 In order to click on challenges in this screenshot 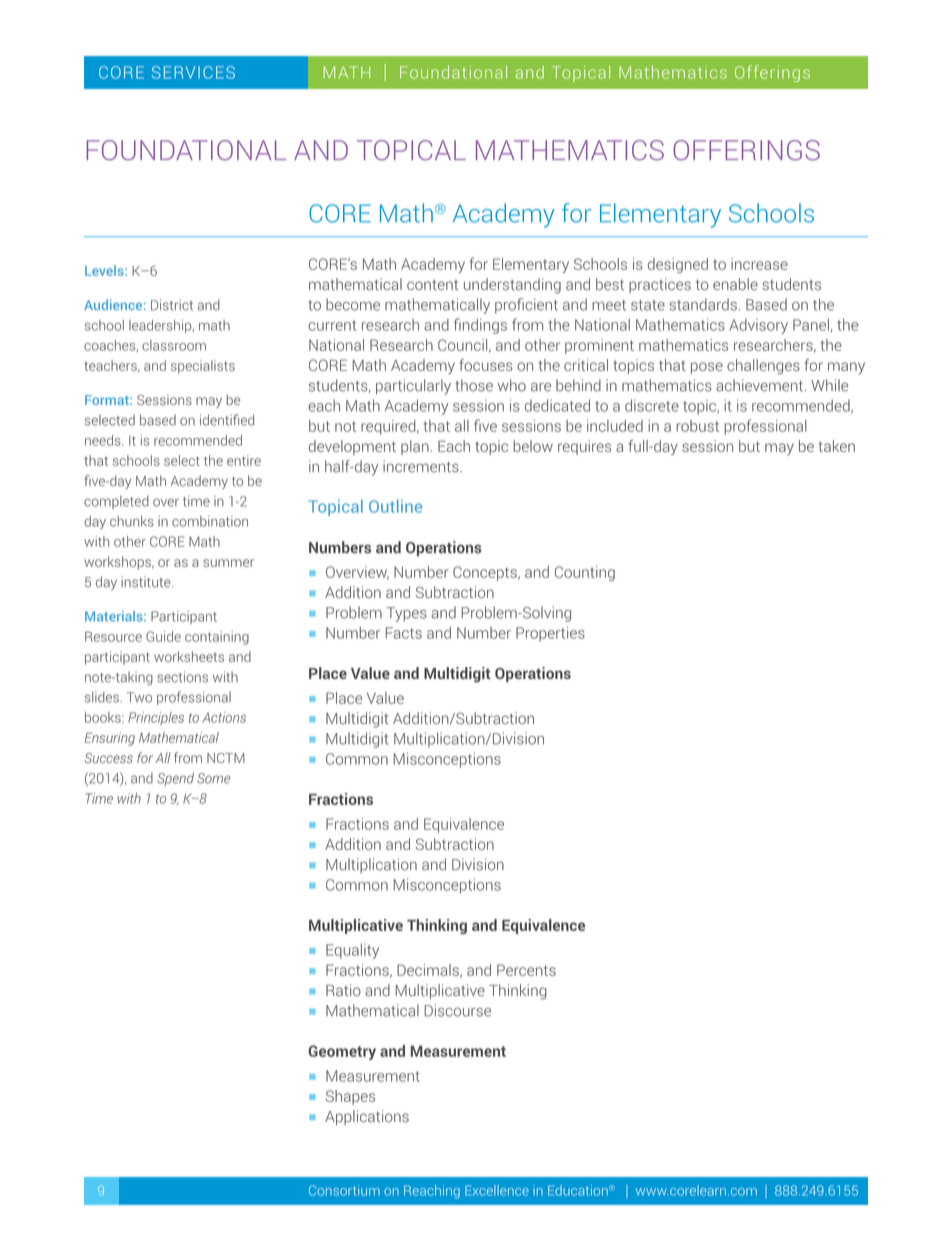, I will do `click(763, 367)`.
